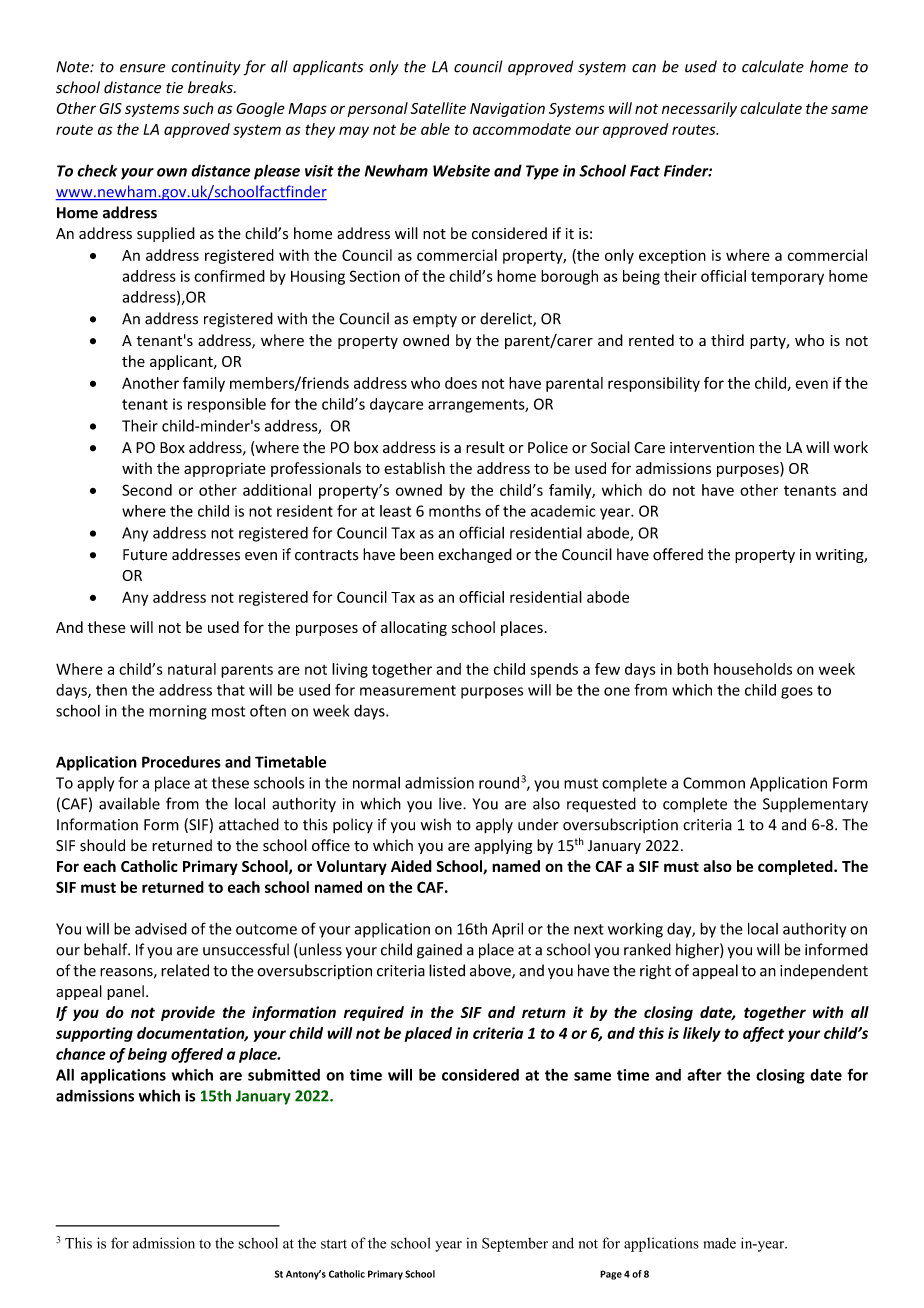 The height and width of the screenshot is (1308, 924). I want to click on Satellite, so click(438, 108).
